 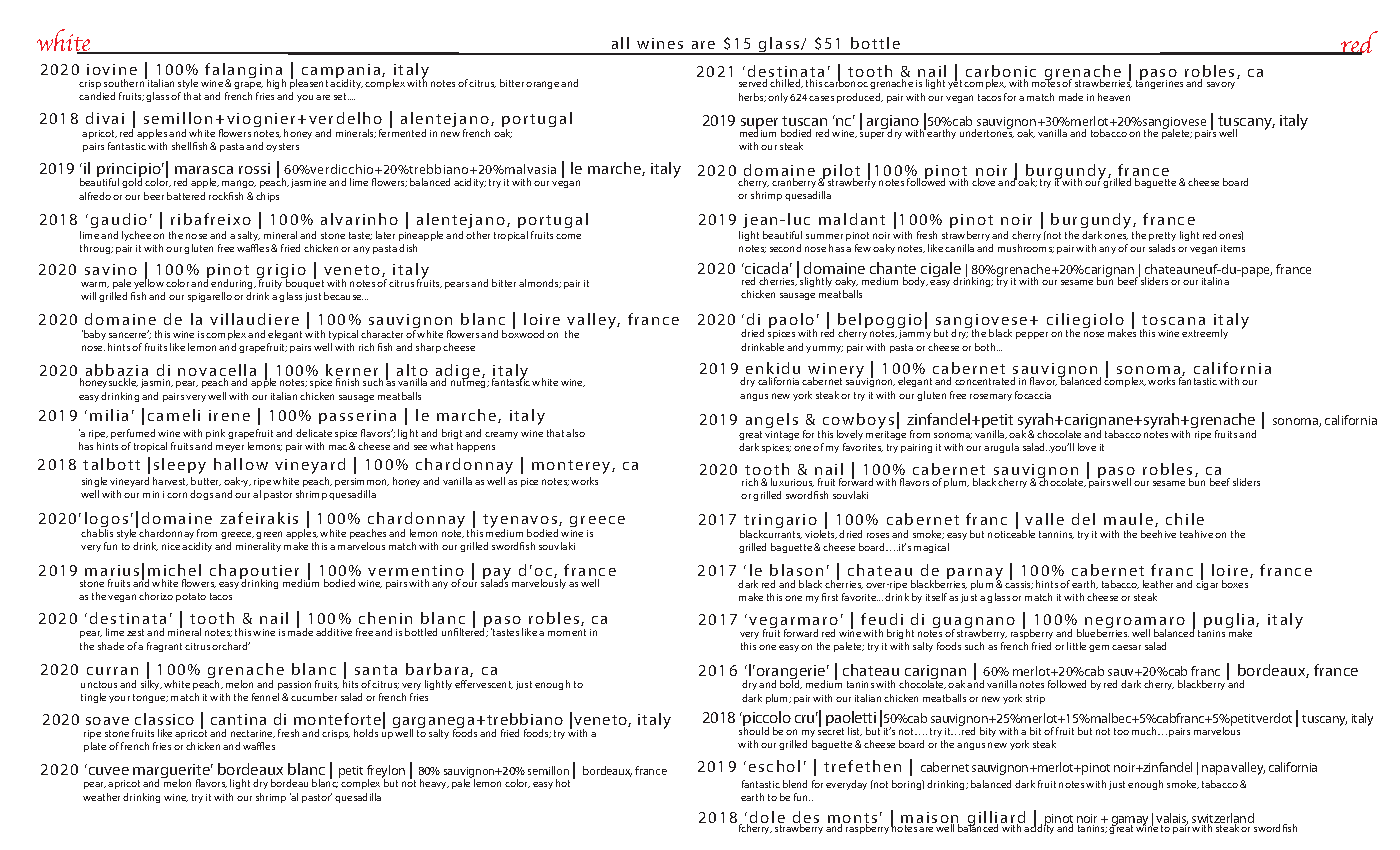 What do you see at coordinates (276, 84) in the page?
I see `high` at bounding box center [276, 84].
